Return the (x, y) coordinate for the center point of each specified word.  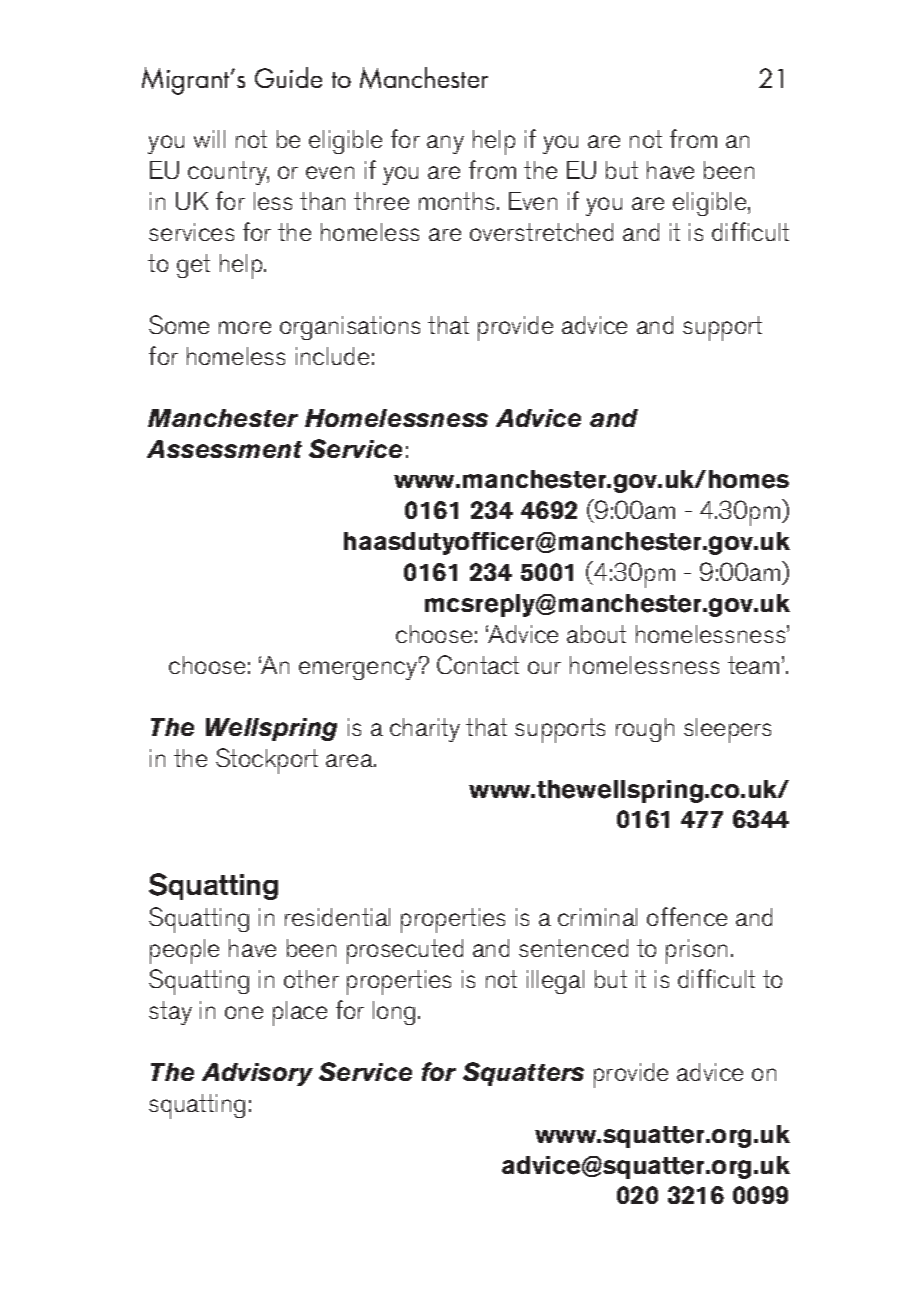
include (332, 356)
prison (696, 951)
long (394, 1013)
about (596, 634)
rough (645, 730)
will (209, 139)
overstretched (541, 232)
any (445, 144)
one (244, 1012)
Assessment (224, 449)
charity (425, 730)
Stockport (267, 761)
